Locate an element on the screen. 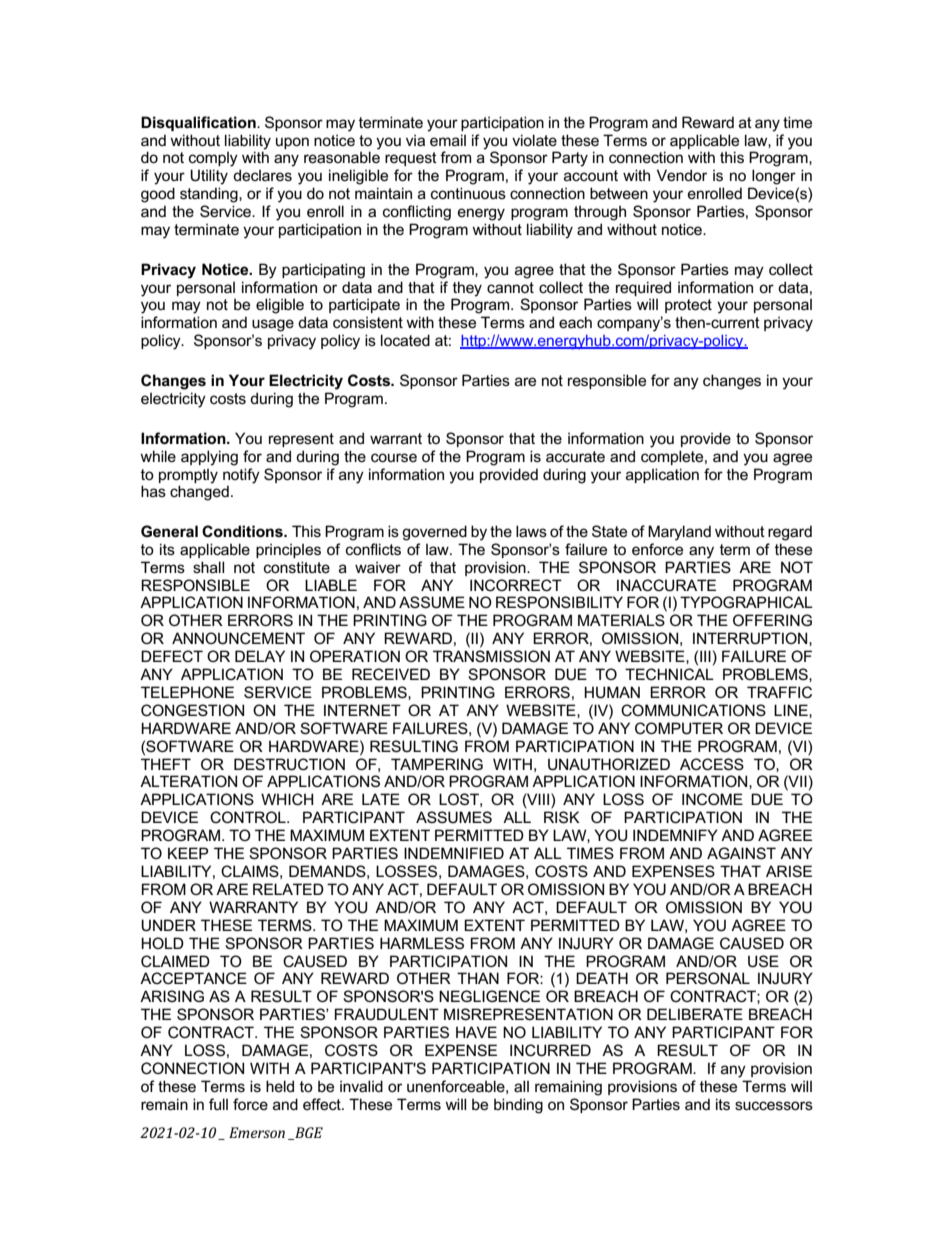 This screenshot has height=1233, width=952. INDEMNIFIED is located at coordinates (454, 853).
